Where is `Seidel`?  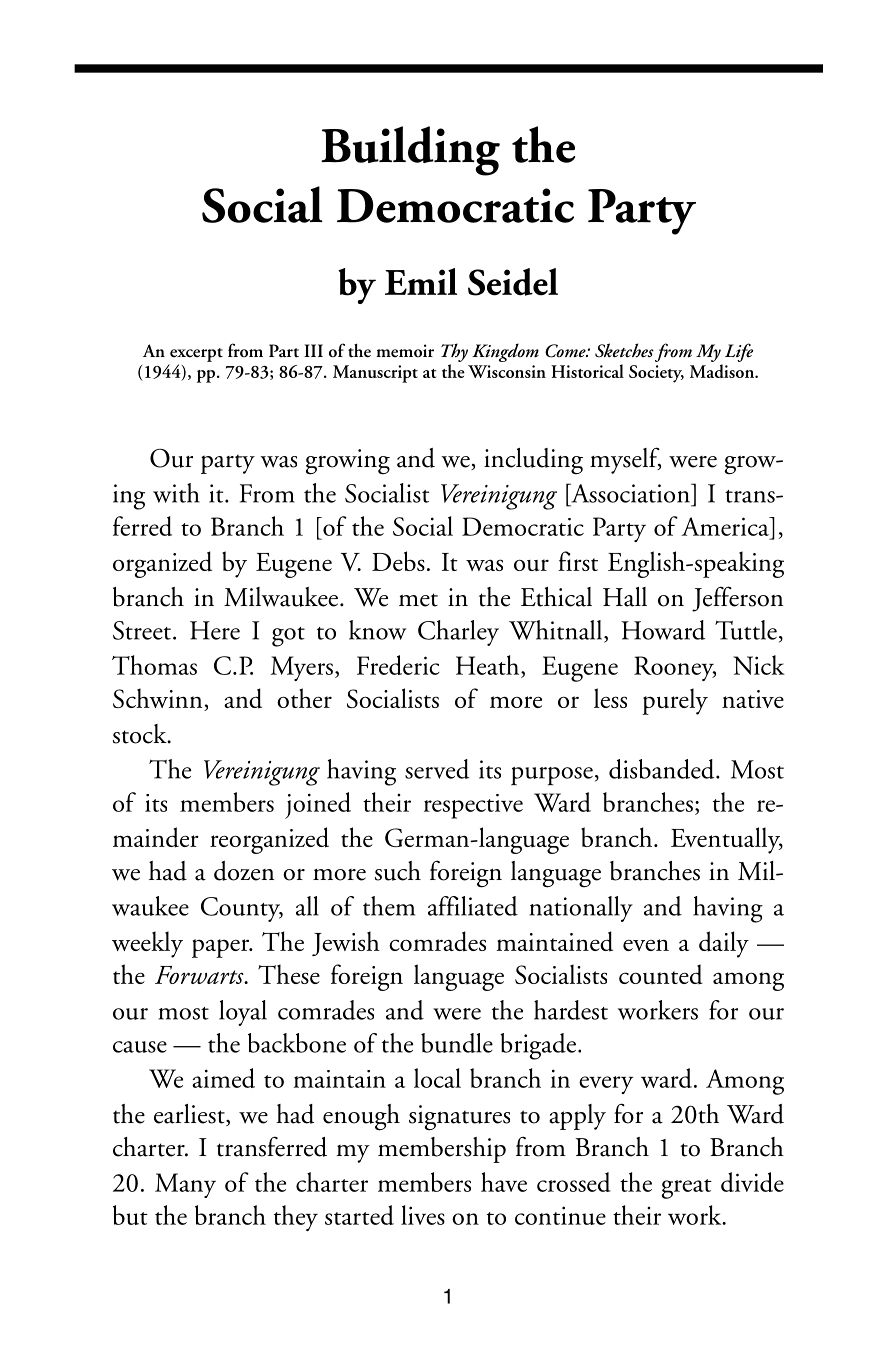
Seidel is located at coordinates (513, 282).
